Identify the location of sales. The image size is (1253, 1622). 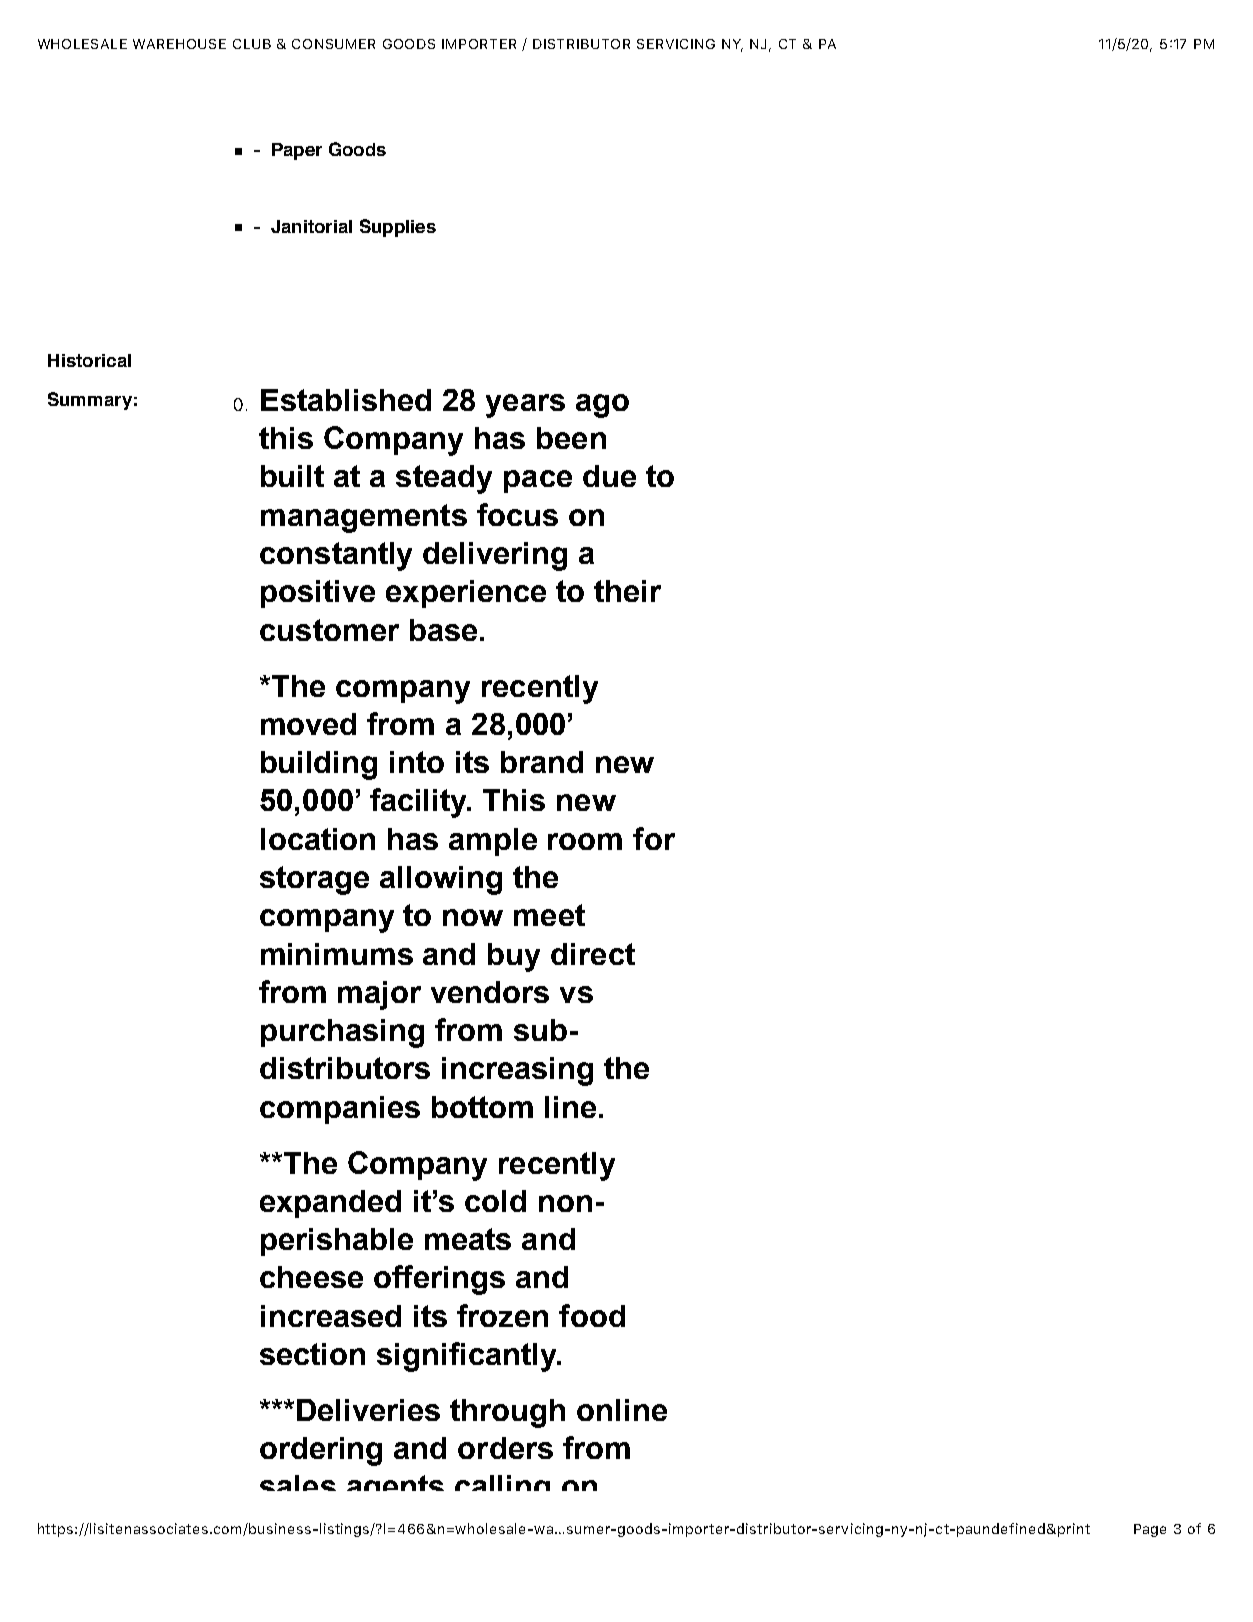
(298, 1483).
